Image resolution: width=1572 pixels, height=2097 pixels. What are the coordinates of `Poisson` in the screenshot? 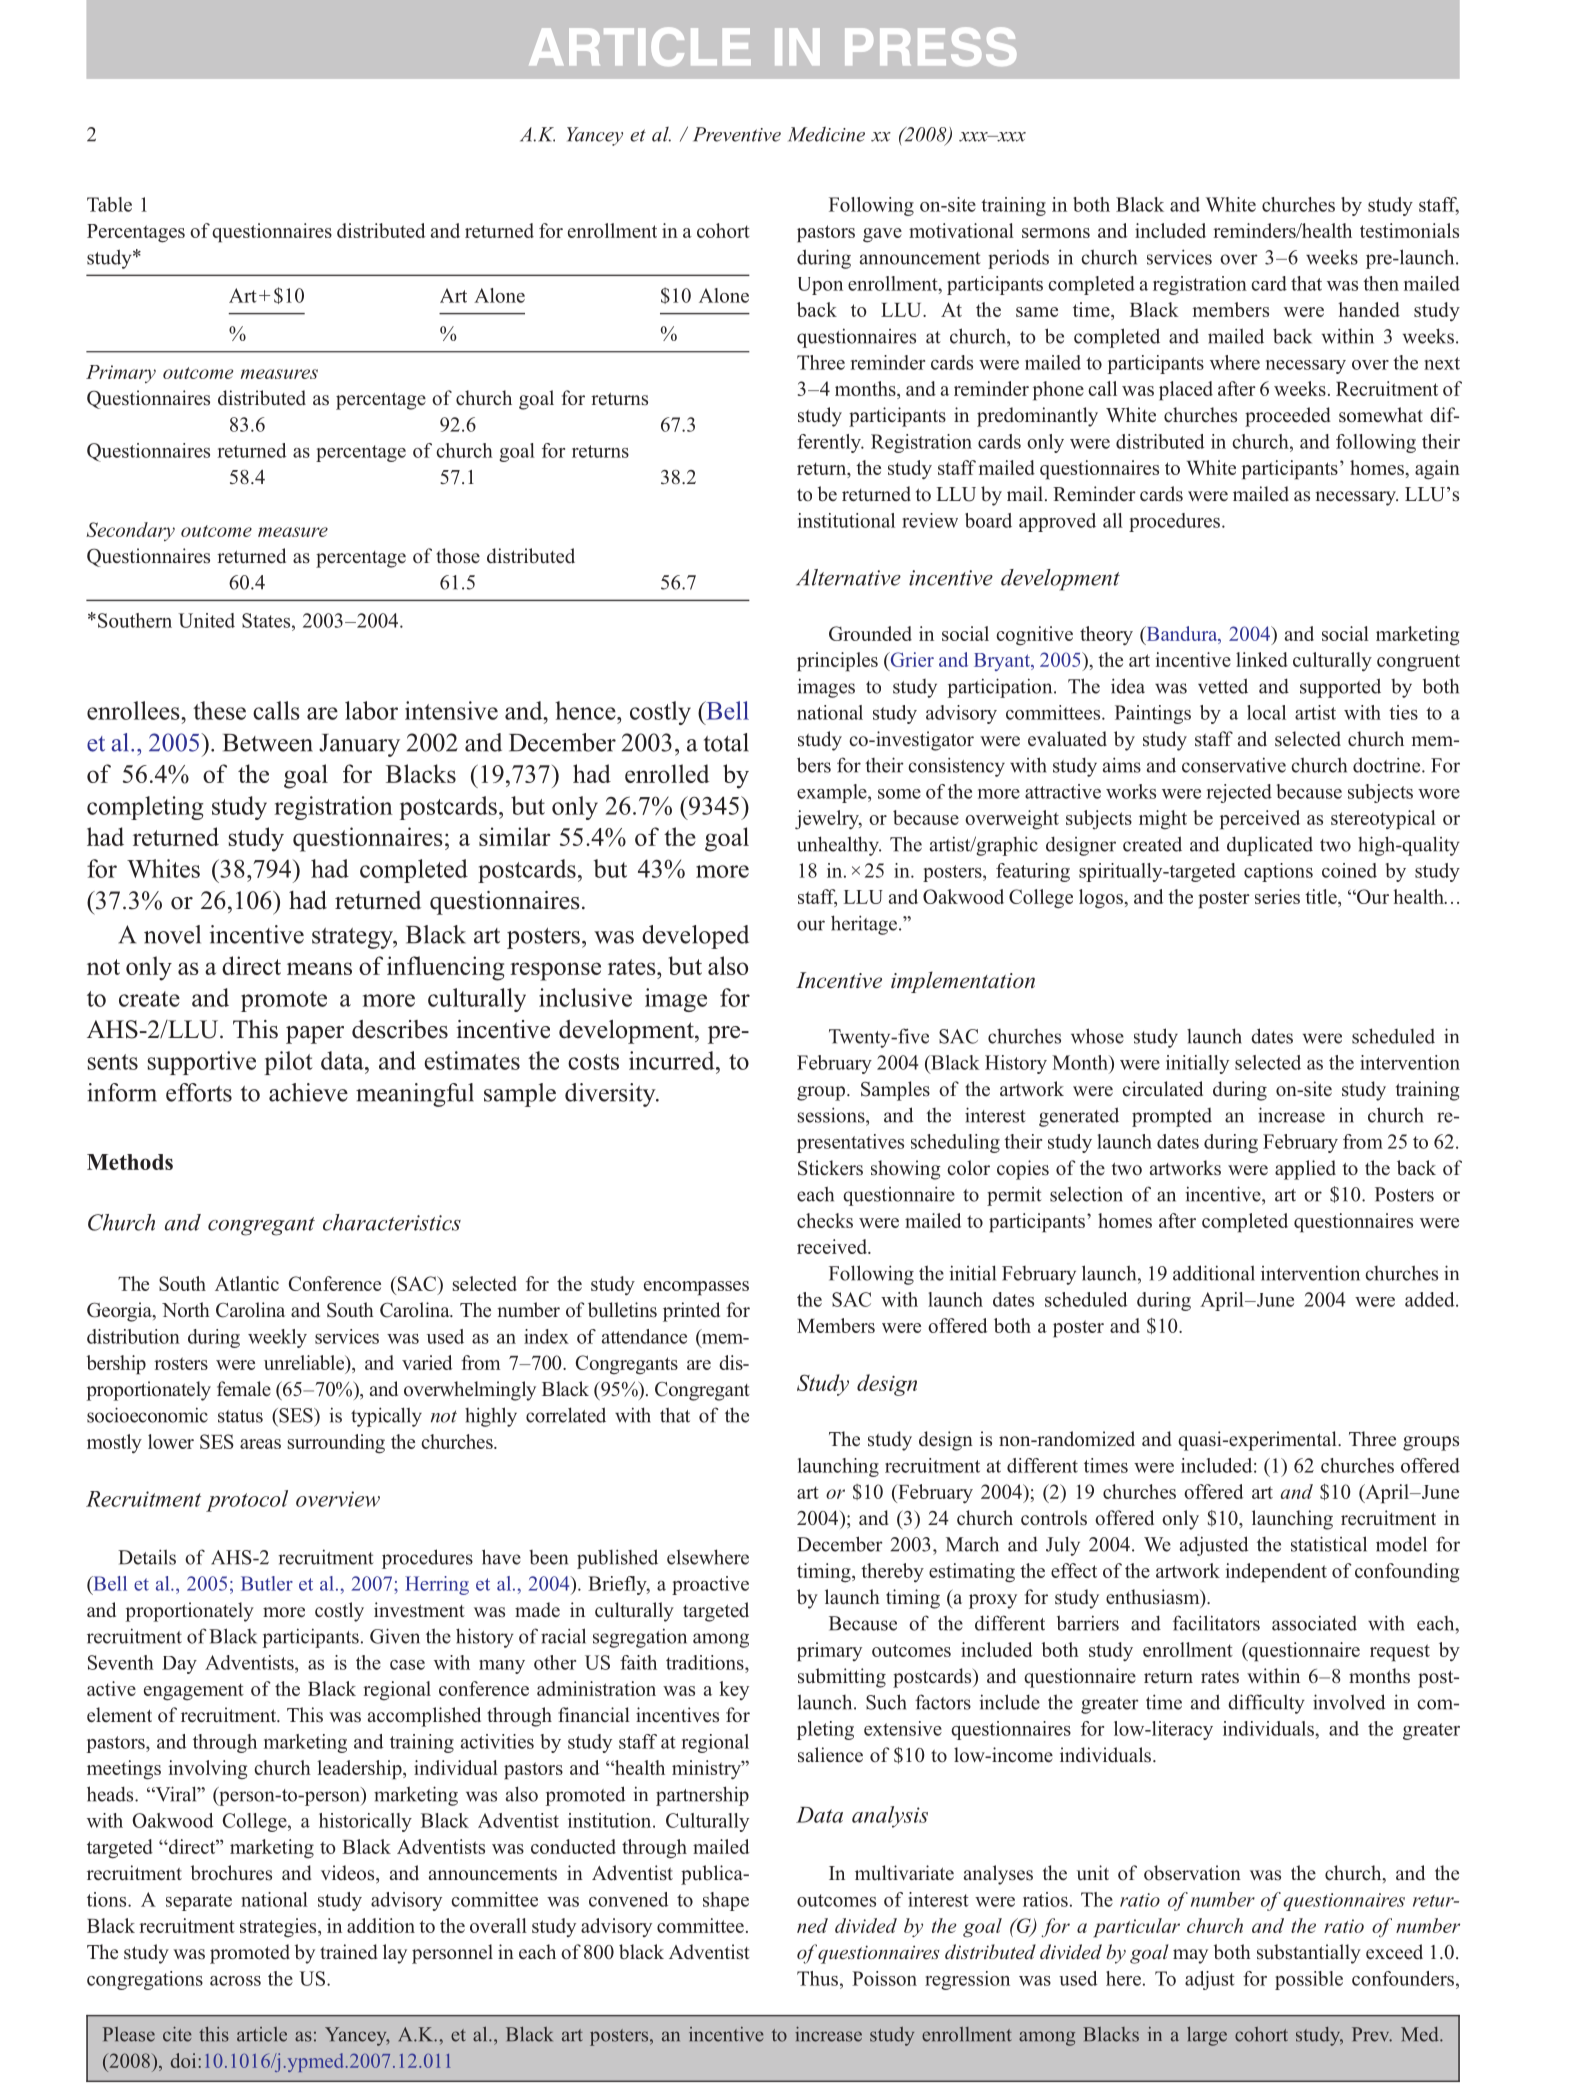 It's located at (884, 1978).
